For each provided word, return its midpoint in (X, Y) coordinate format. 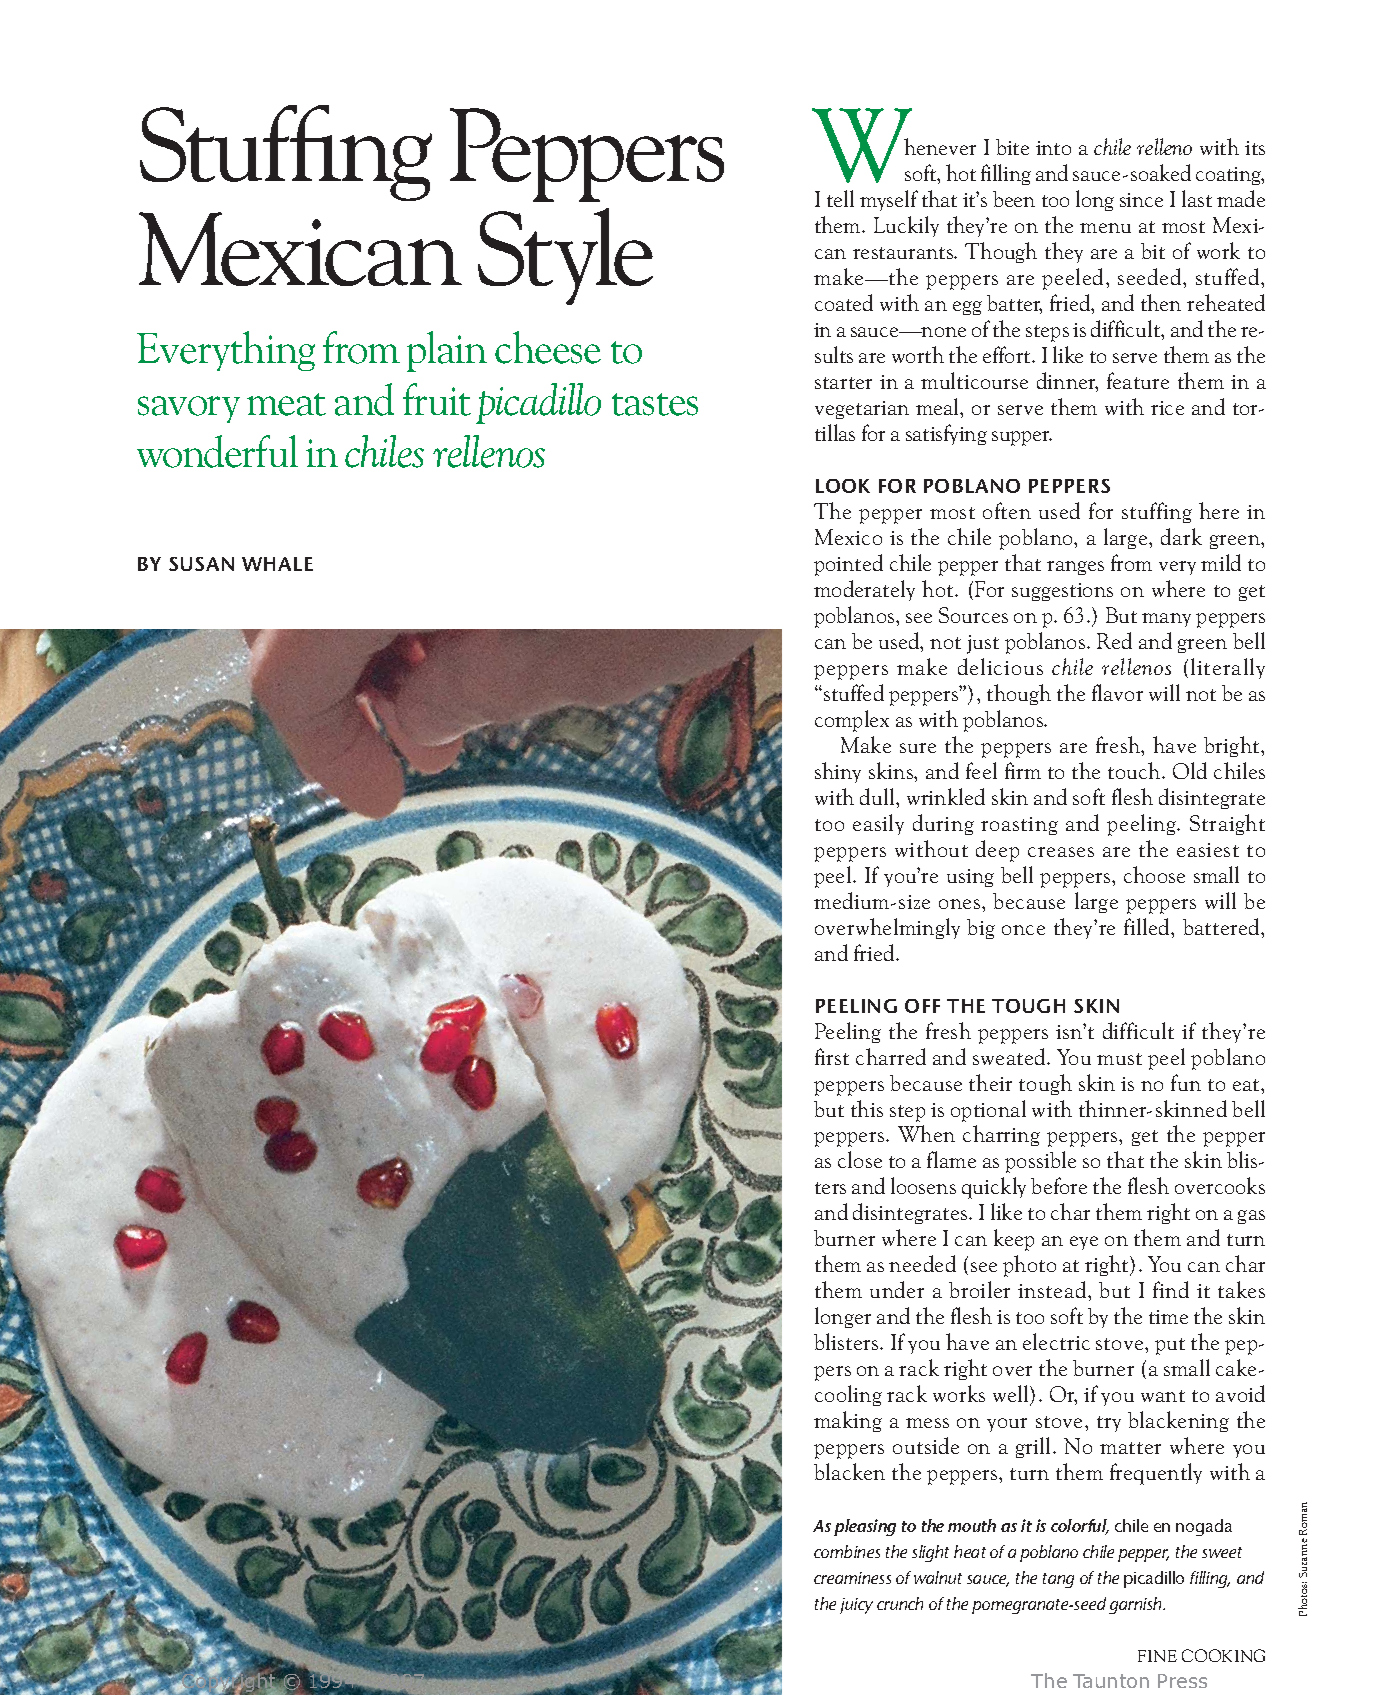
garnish (1137, 1605)
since (1141, 200)
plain (447, 351)
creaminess (852, 1578)
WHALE (277, 564)
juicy (856, 1606)
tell (840, 198)
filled (1148, 926)
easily (878, 824)
